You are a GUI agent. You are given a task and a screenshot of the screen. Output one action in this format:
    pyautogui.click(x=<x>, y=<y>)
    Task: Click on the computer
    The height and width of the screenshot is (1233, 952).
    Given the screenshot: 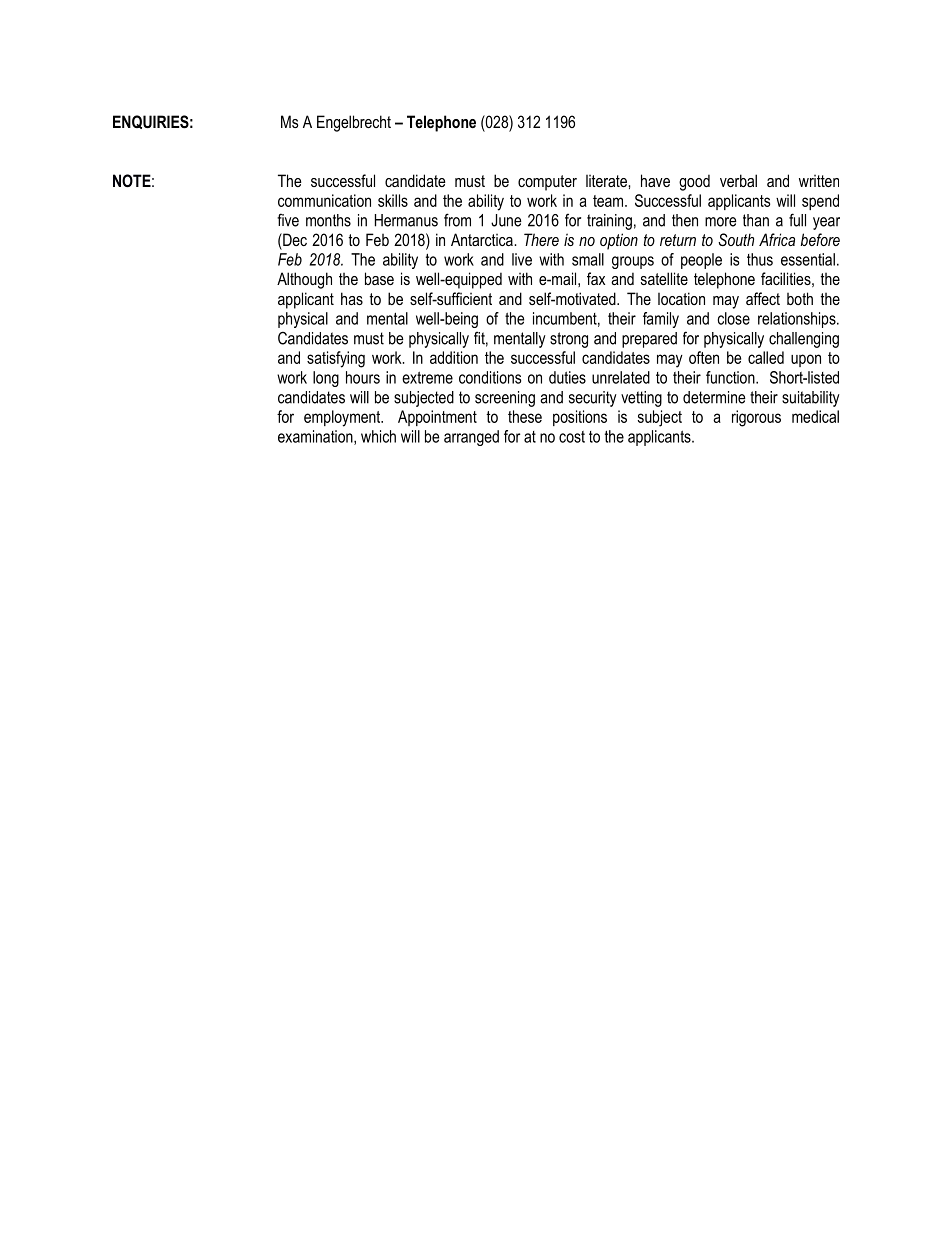 What is the action you would take?
    pyautogui.click(x=547, y=183)
